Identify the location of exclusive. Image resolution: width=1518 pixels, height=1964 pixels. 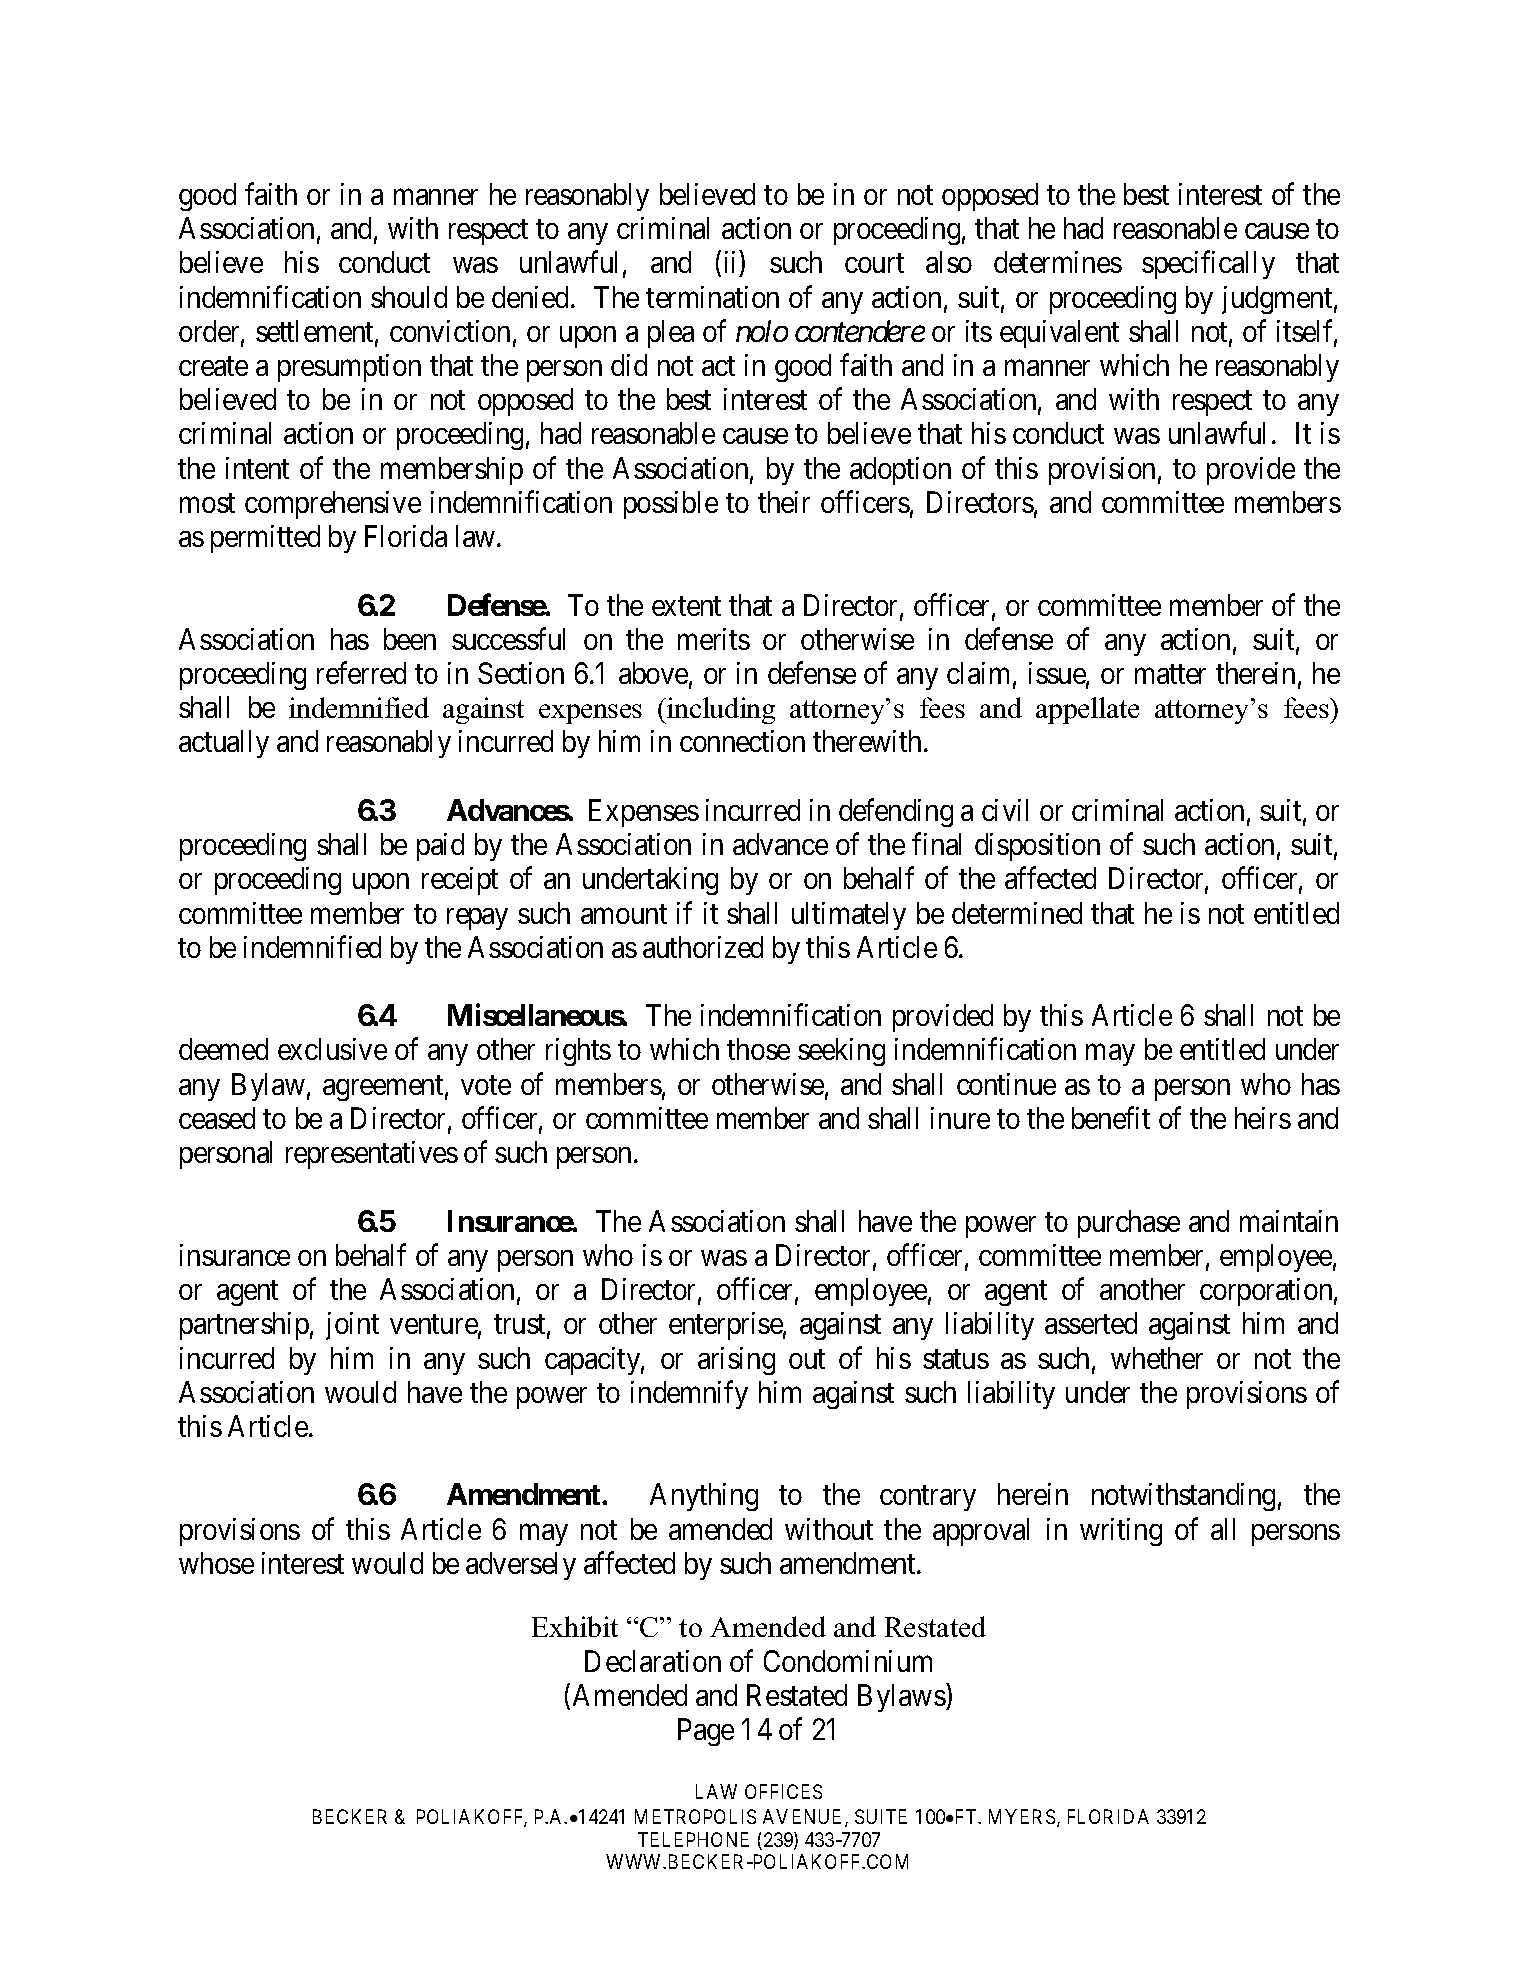
(332, 1049).
